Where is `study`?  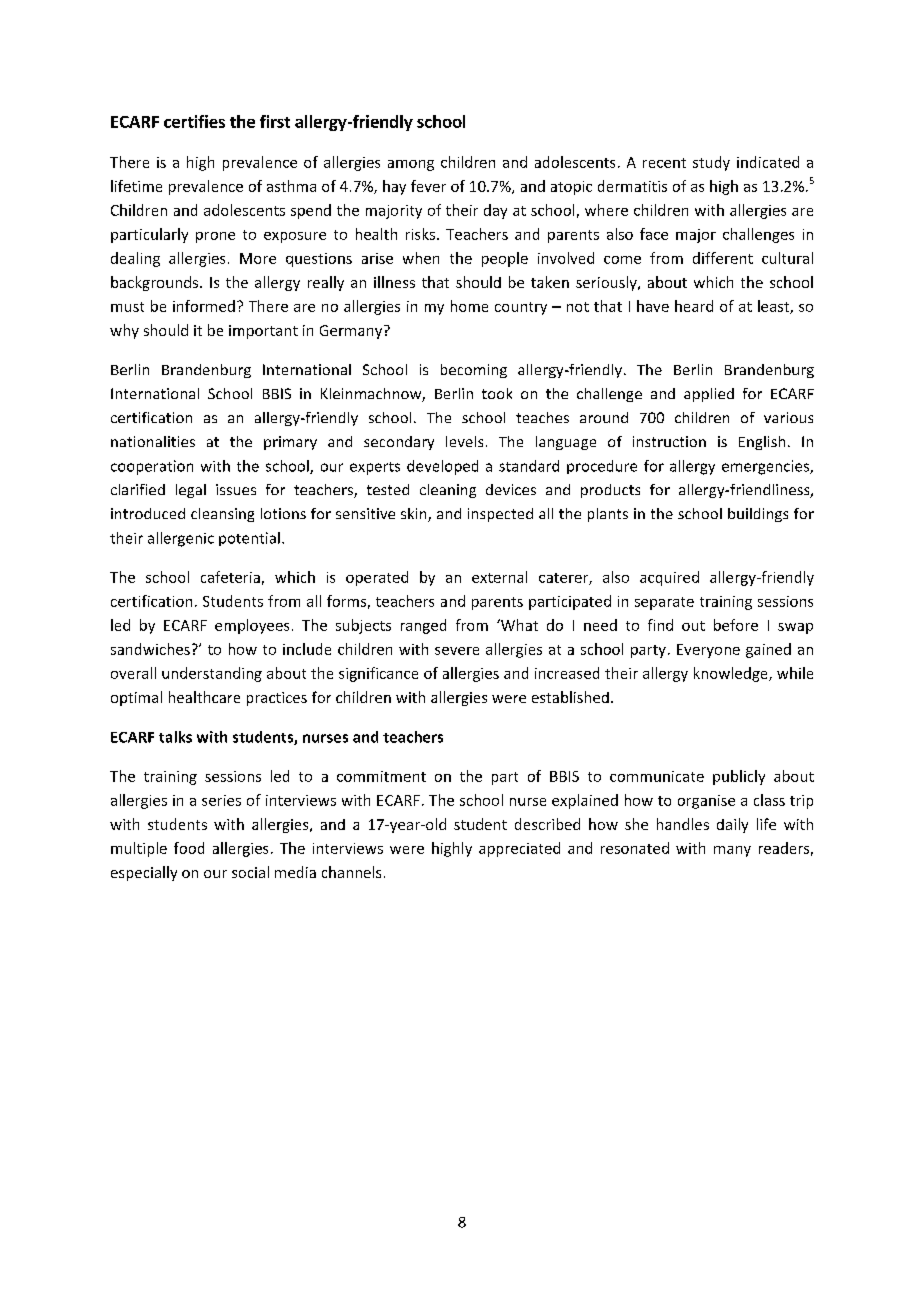 study is located at coordinates (711, 163).
